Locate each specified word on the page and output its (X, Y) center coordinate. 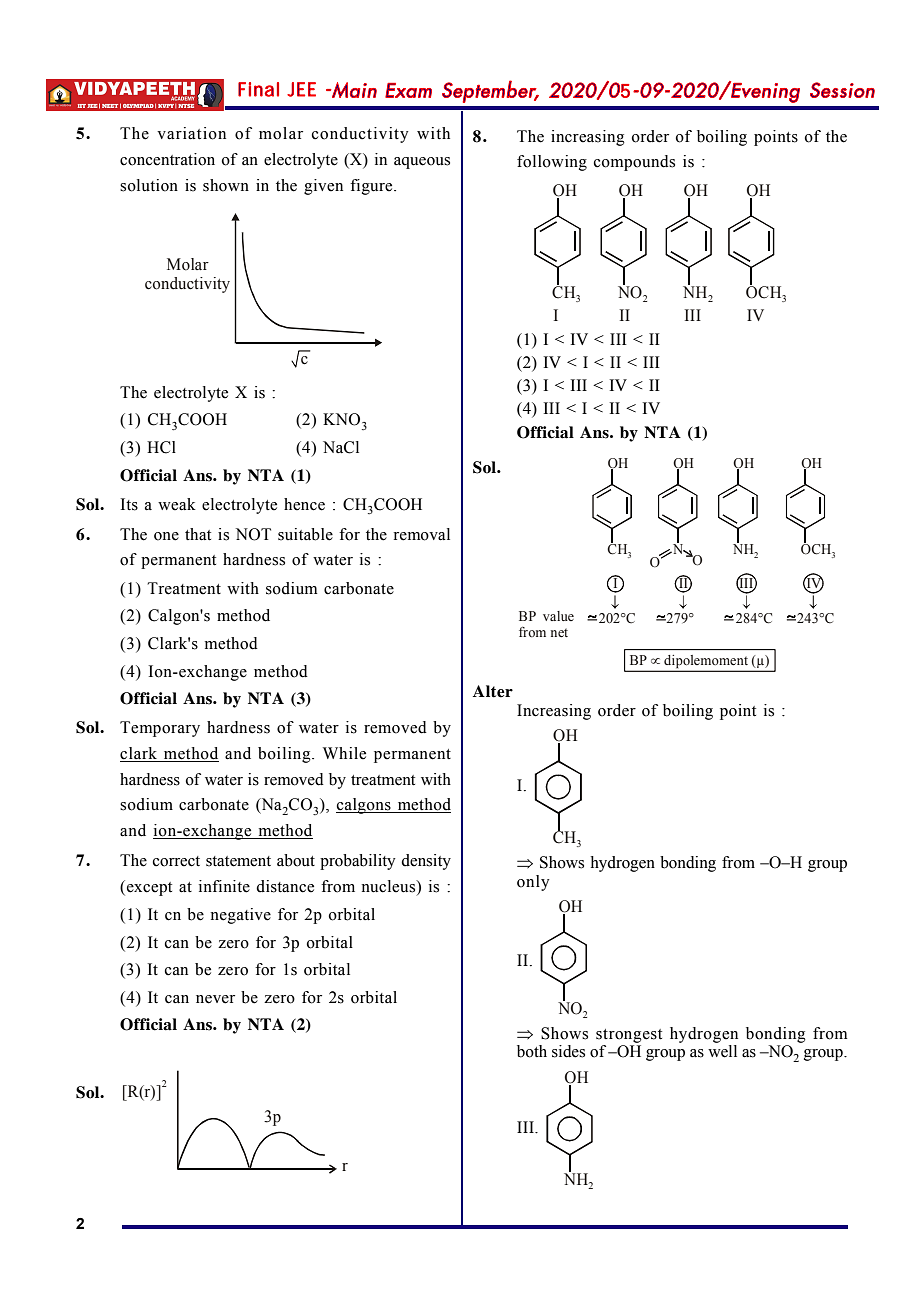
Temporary (160, 729)
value (558, 616)
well (722, 1051)
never (215, 999)
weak (177, 504)
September (490, 91)
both (532, 1051)
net (559, 633)
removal (421, 534)
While (344, 753)
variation (191, 133)
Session (842, 90)
